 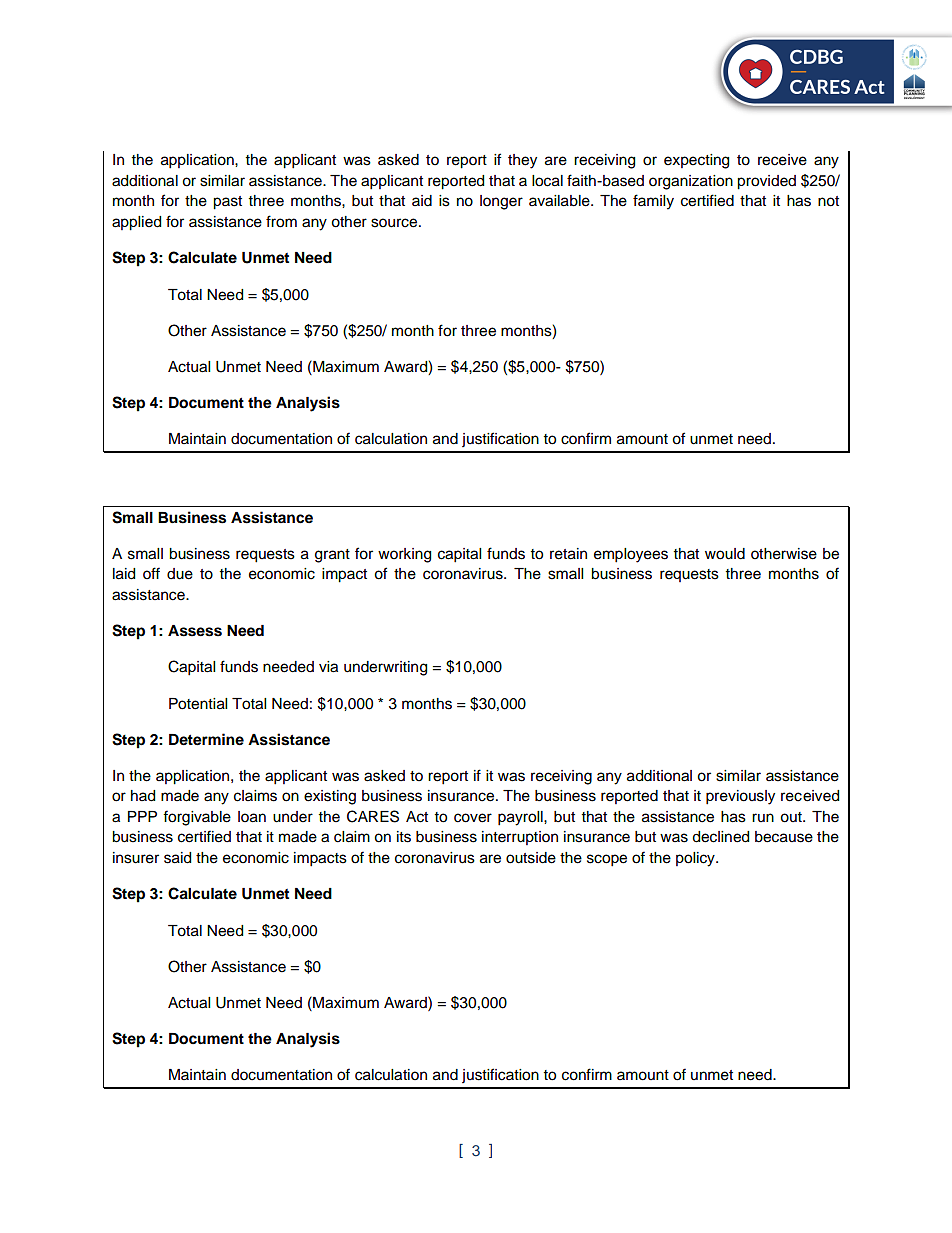 What do you see at coordinates (631, 555) in the screenshot?
I see `employees` at bounding box center [631, 555].
